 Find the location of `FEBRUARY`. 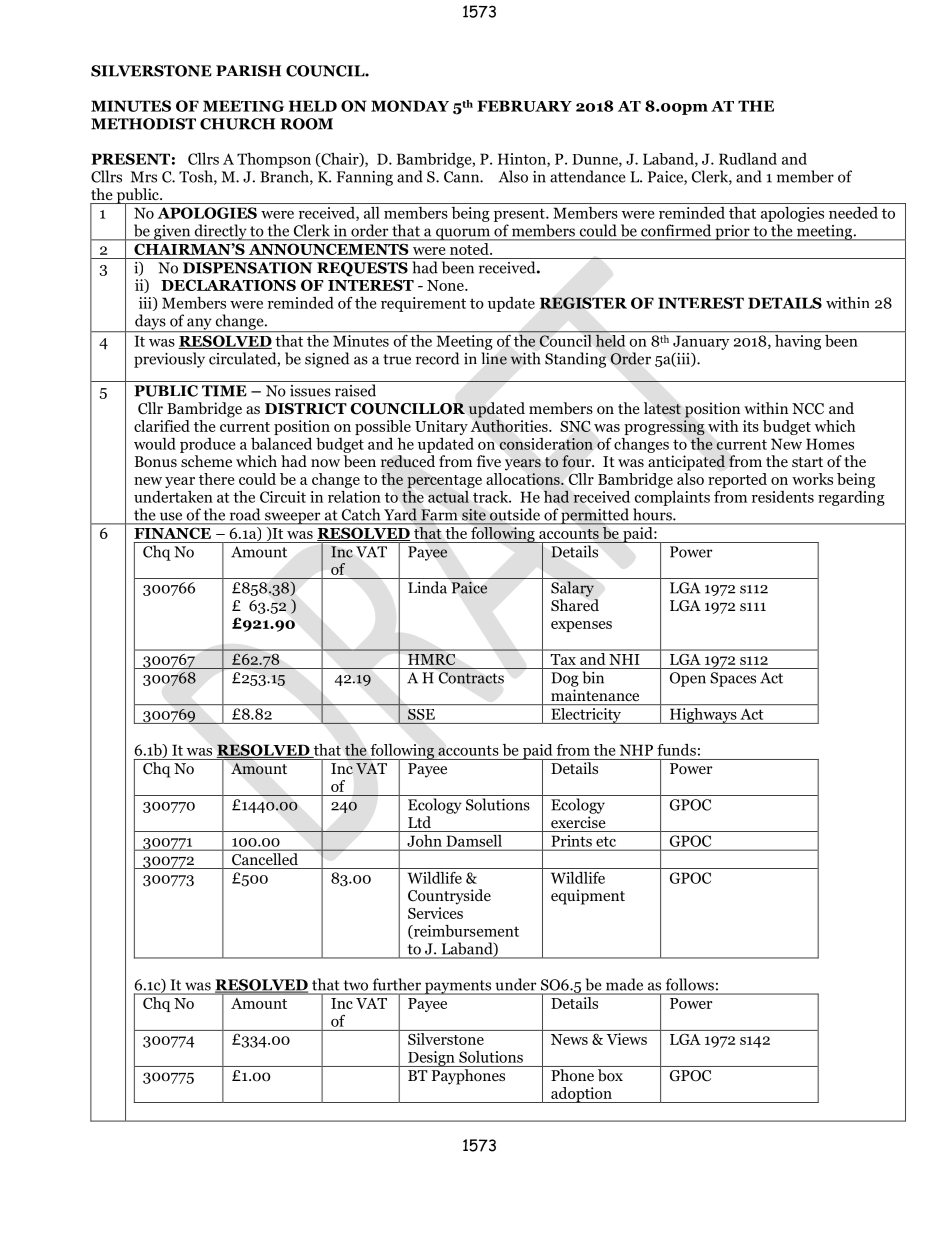

FEBRUARY is located at coordinates (524, 106).
